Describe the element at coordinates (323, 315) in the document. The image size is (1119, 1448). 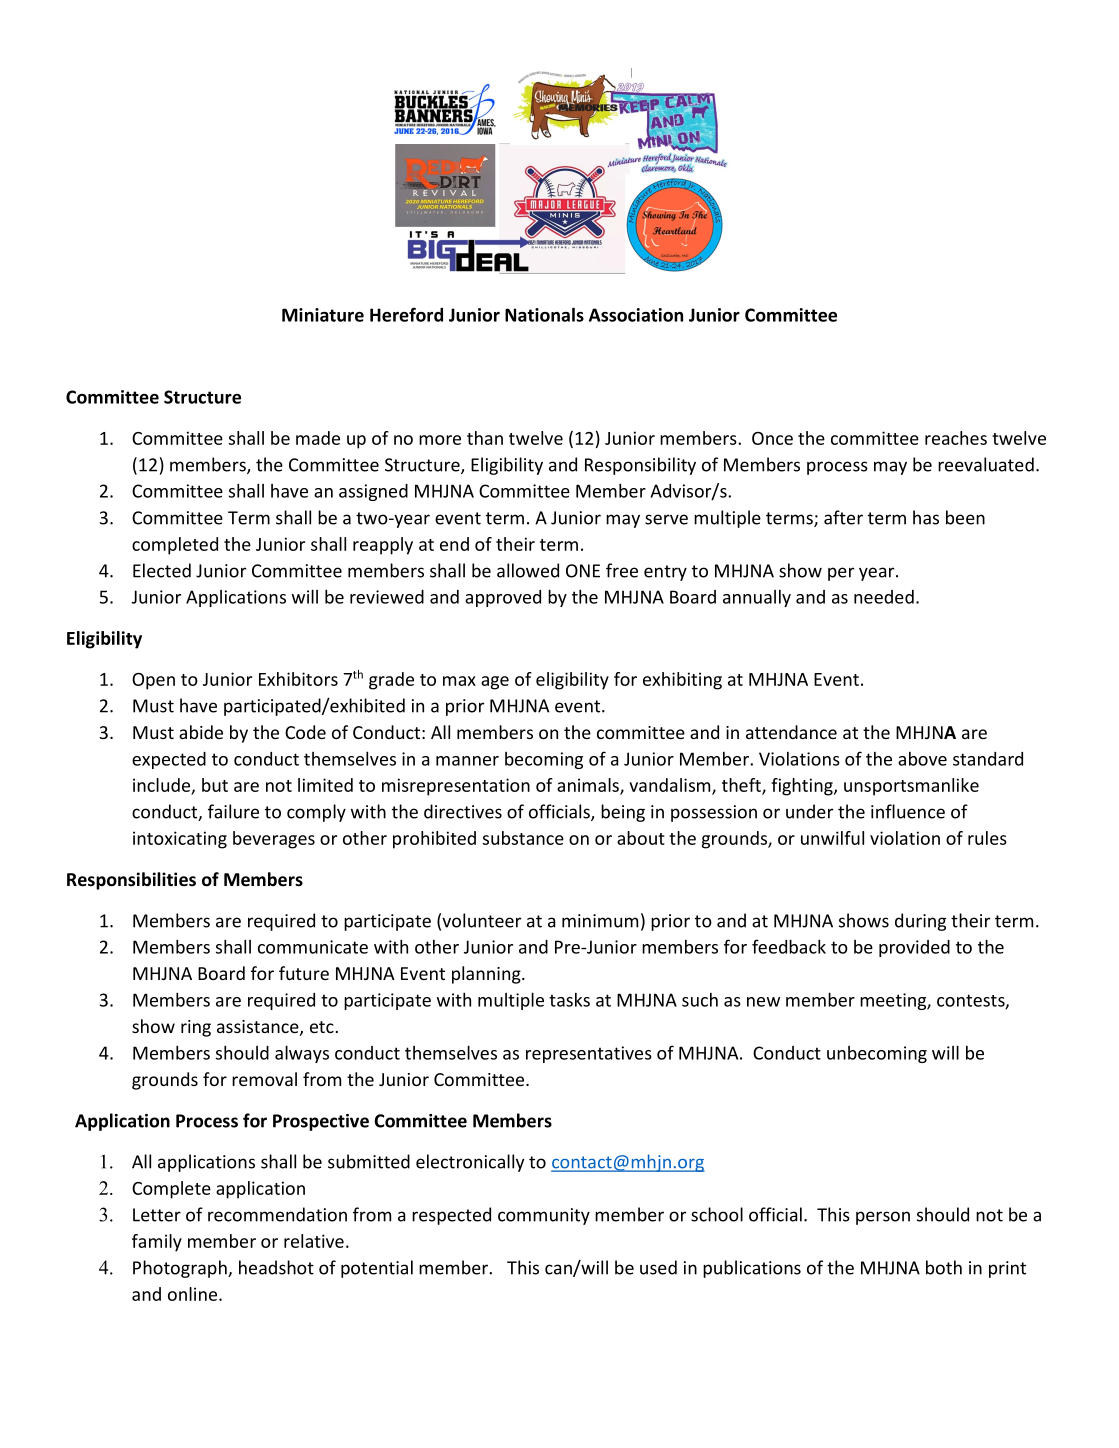
I see `Miniature` at that location.
